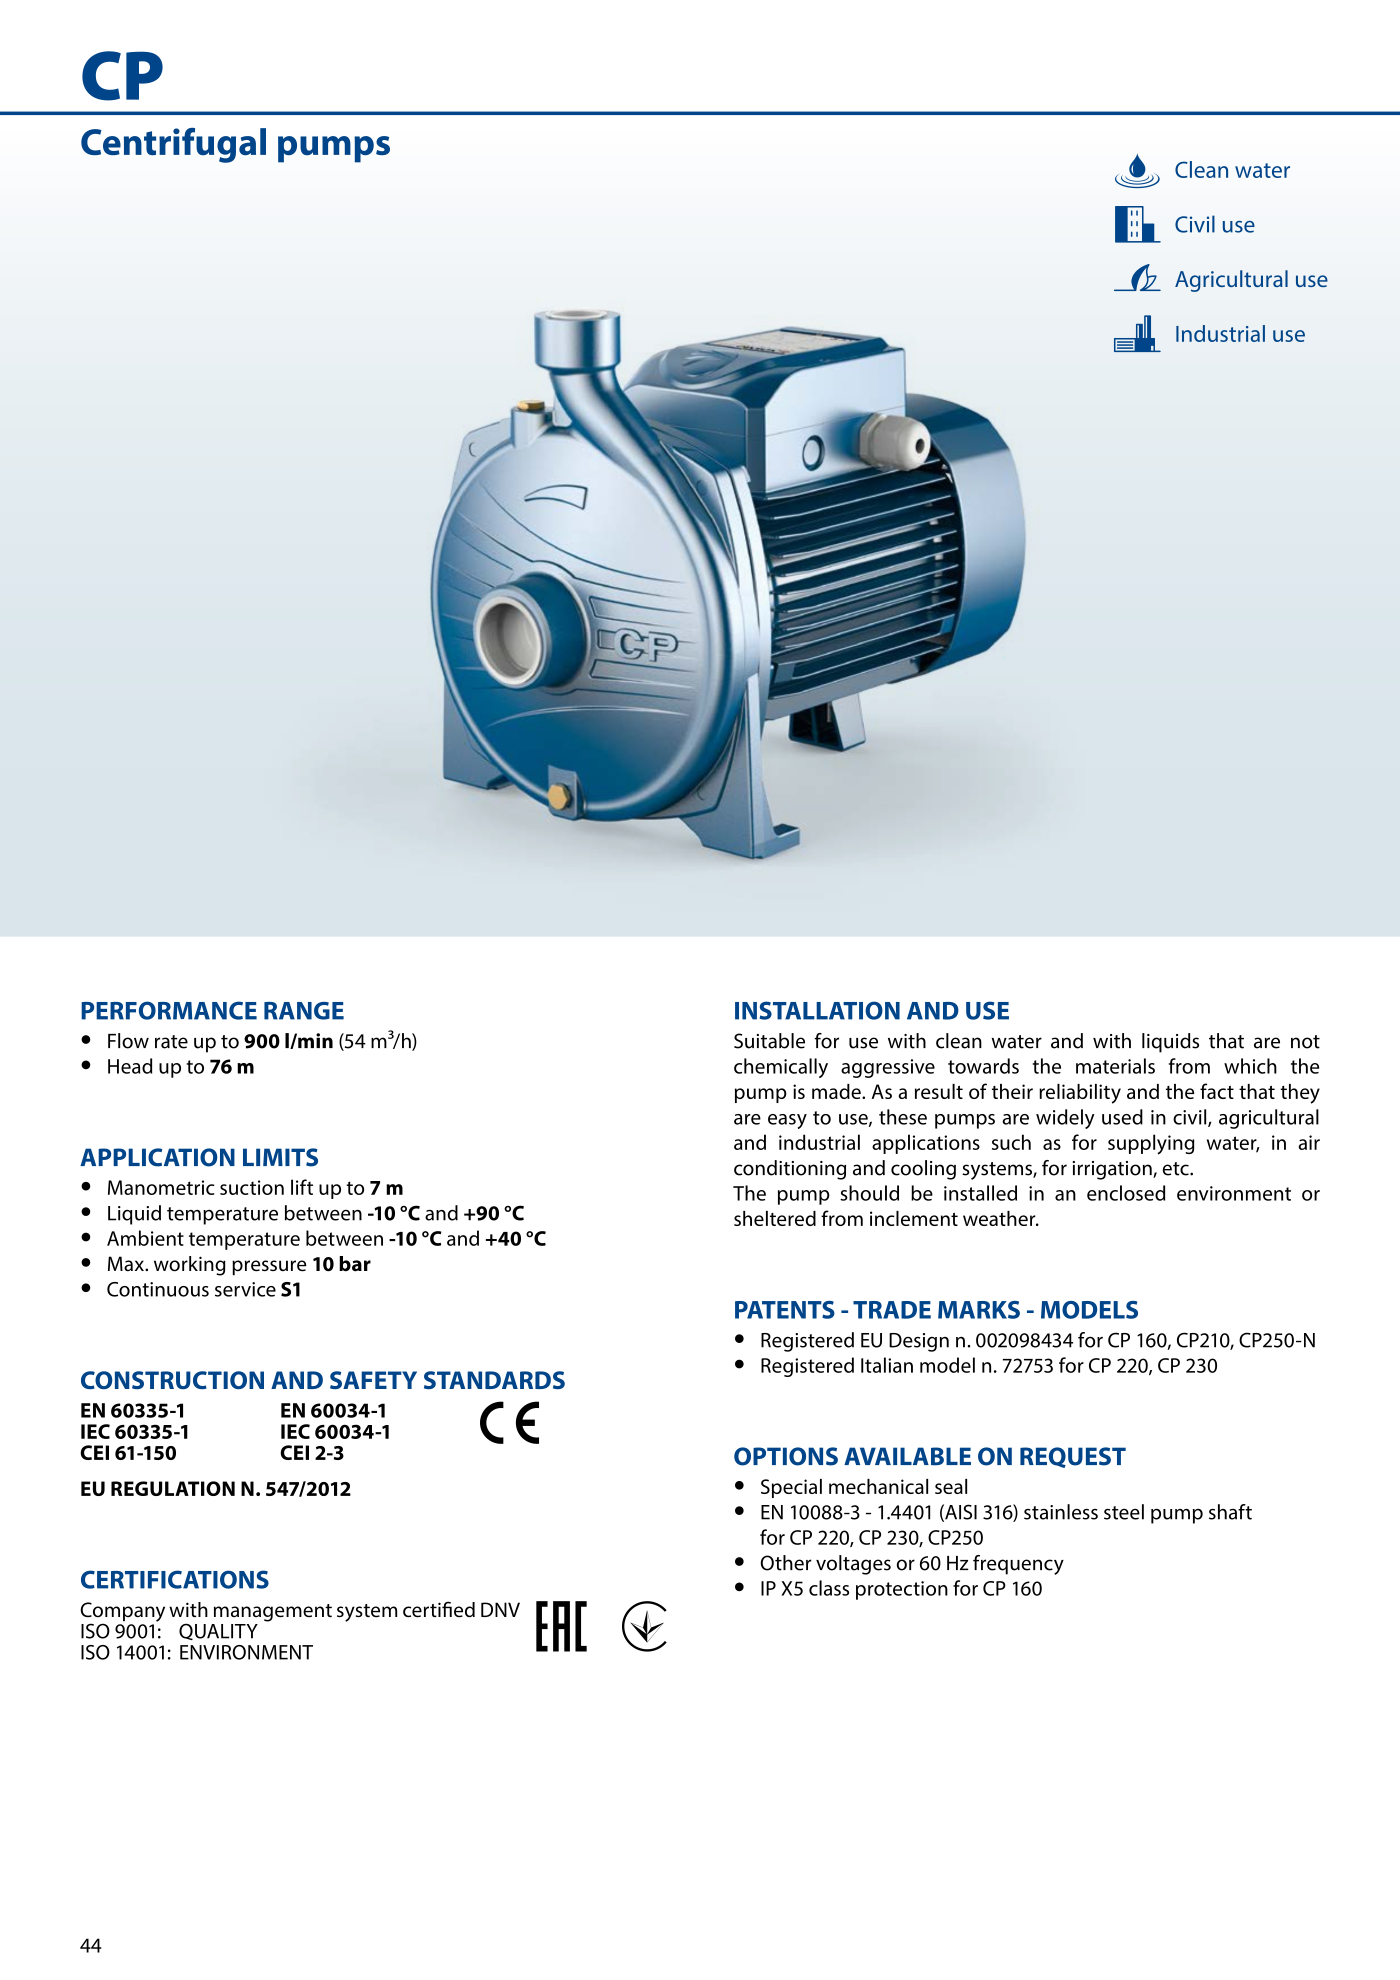 The image size is (1400, 1980). Describe the element at coordinates (273, 1613) in the document. I see `management` at that location.
